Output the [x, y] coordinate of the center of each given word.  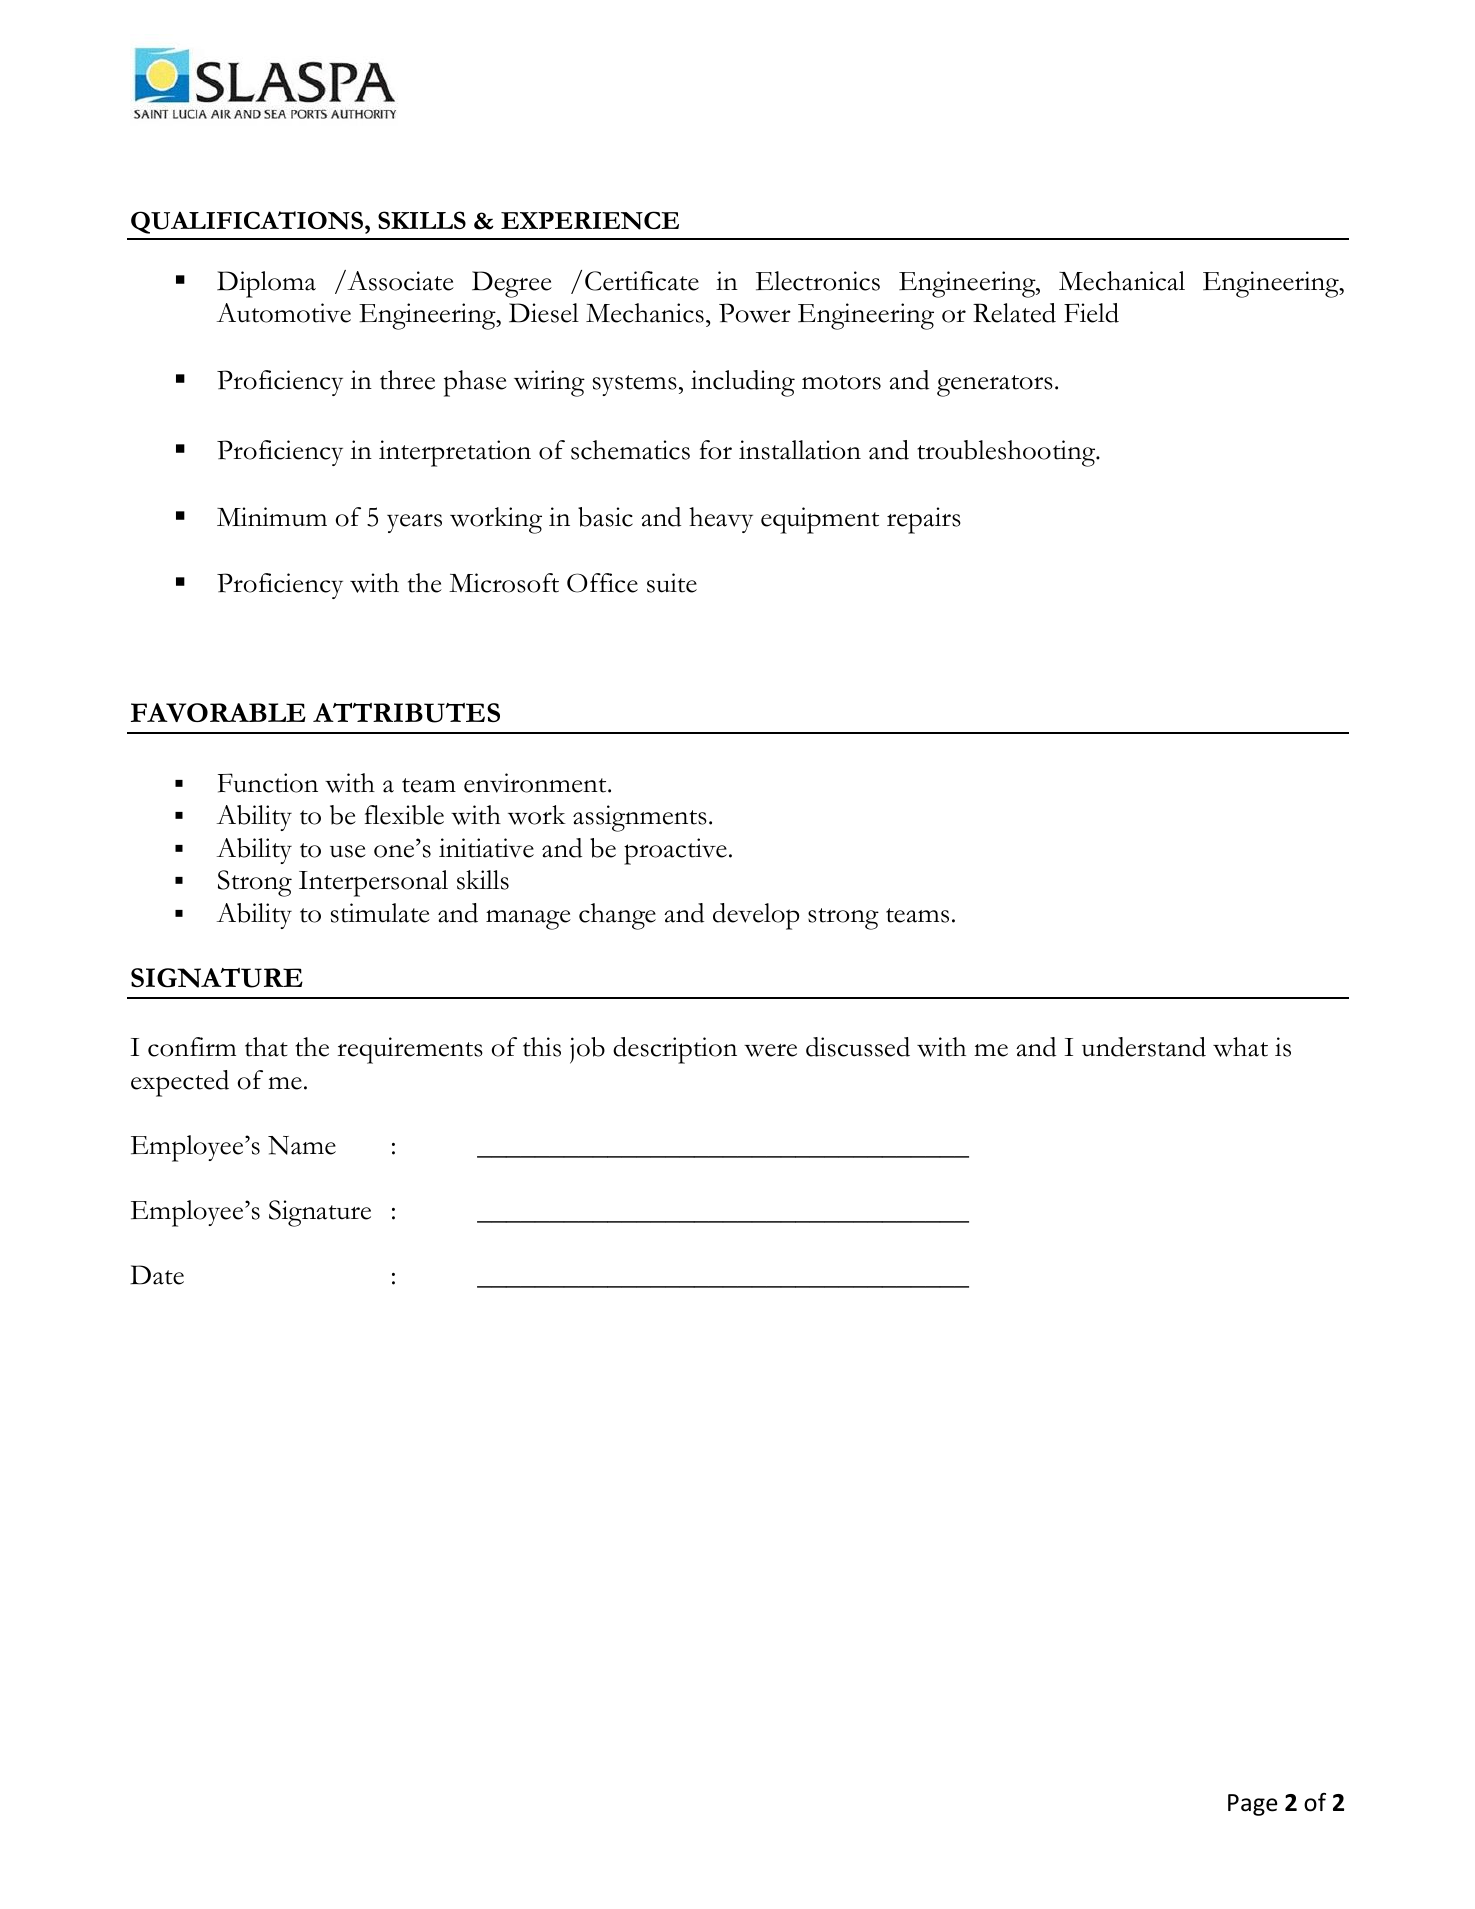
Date [157, 1275]
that [266, 1047]
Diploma [266, 284]
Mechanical [1122, 281]
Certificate [642, 281]
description [675, 1050]
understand [1144, 1047]
